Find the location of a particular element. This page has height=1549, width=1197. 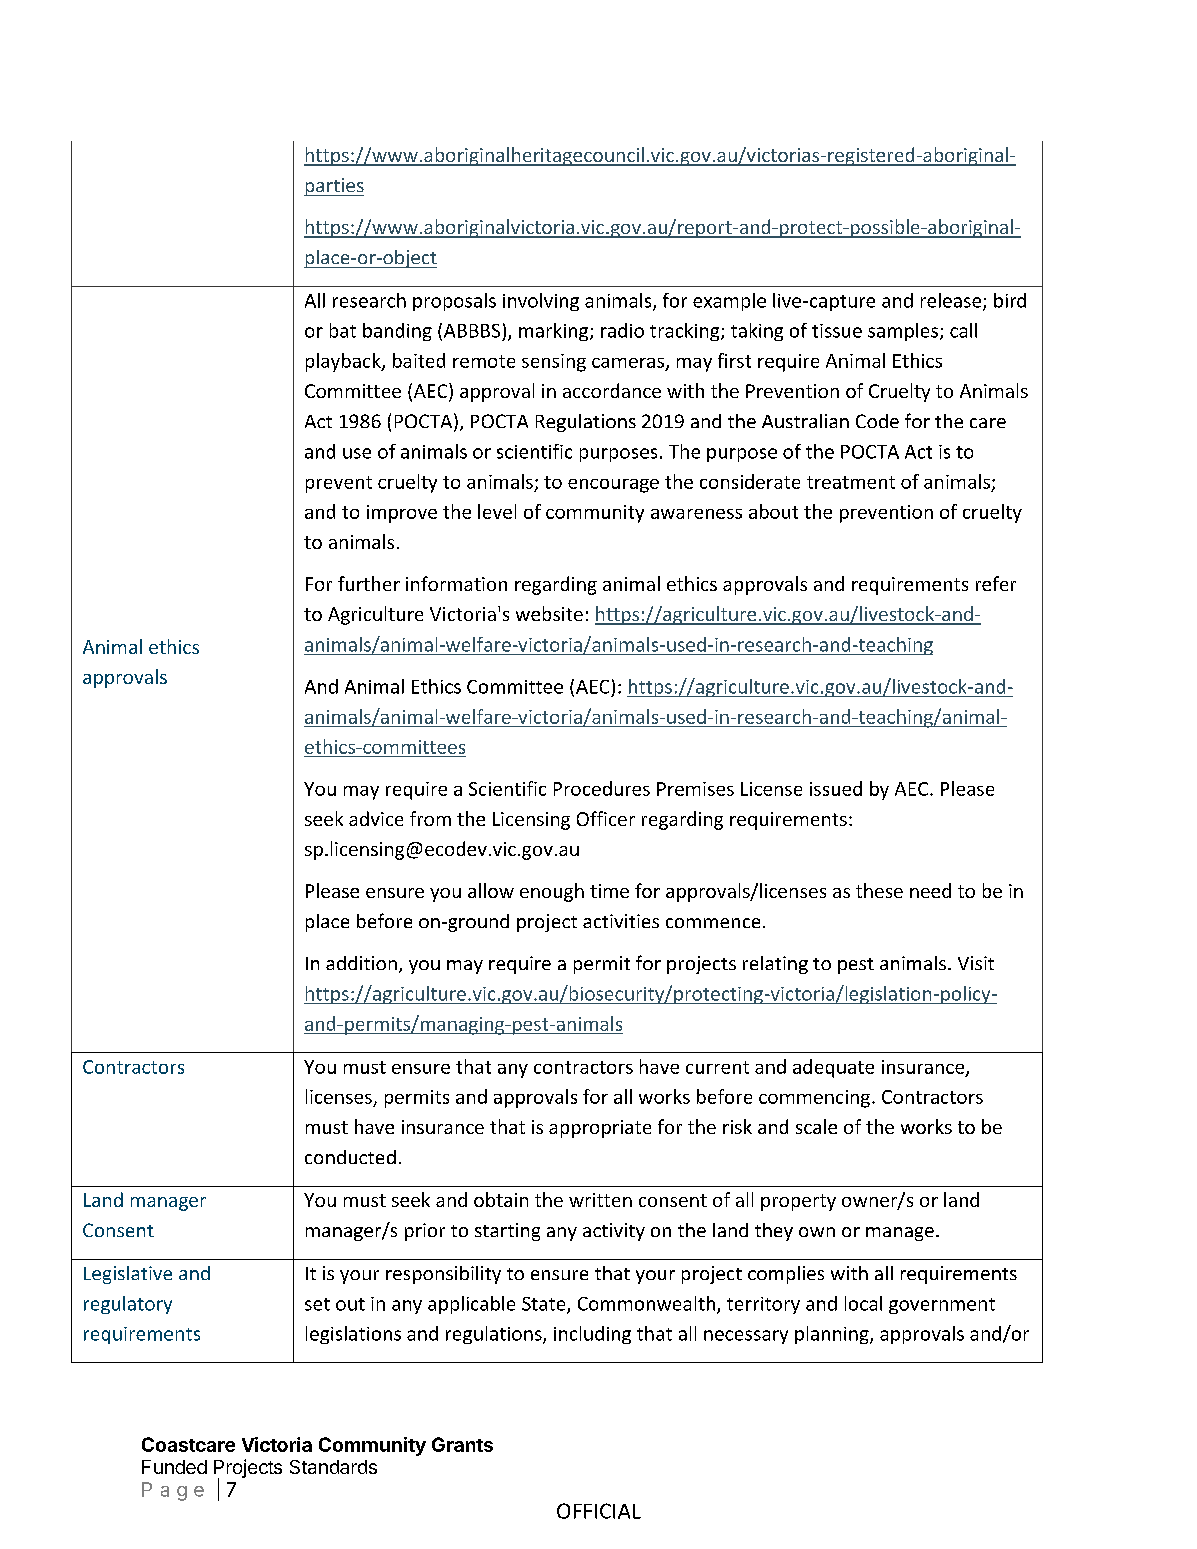

Funded is located at coordinates (174, 1467).
